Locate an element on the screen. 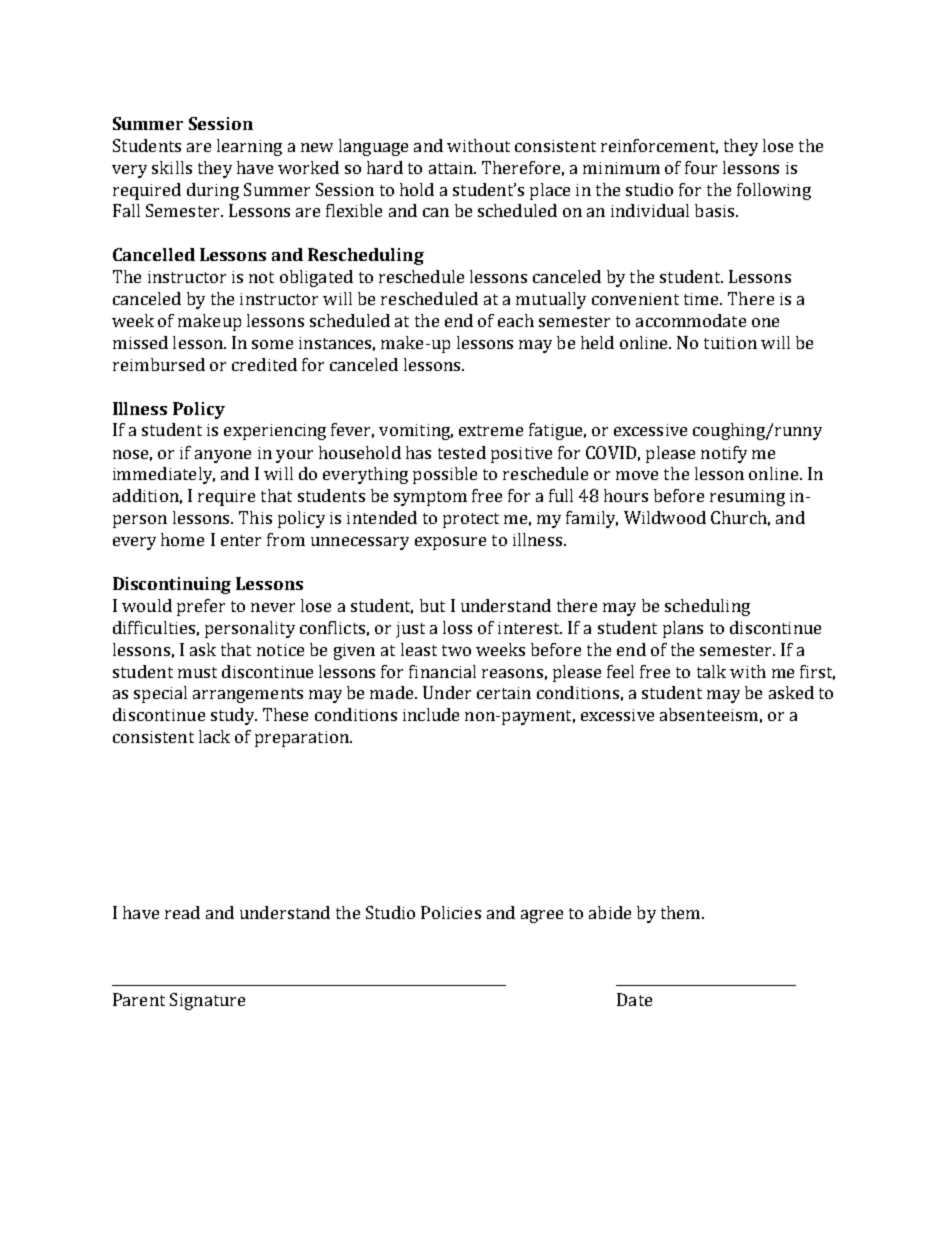  asked is located at coordinates (791, 692).
